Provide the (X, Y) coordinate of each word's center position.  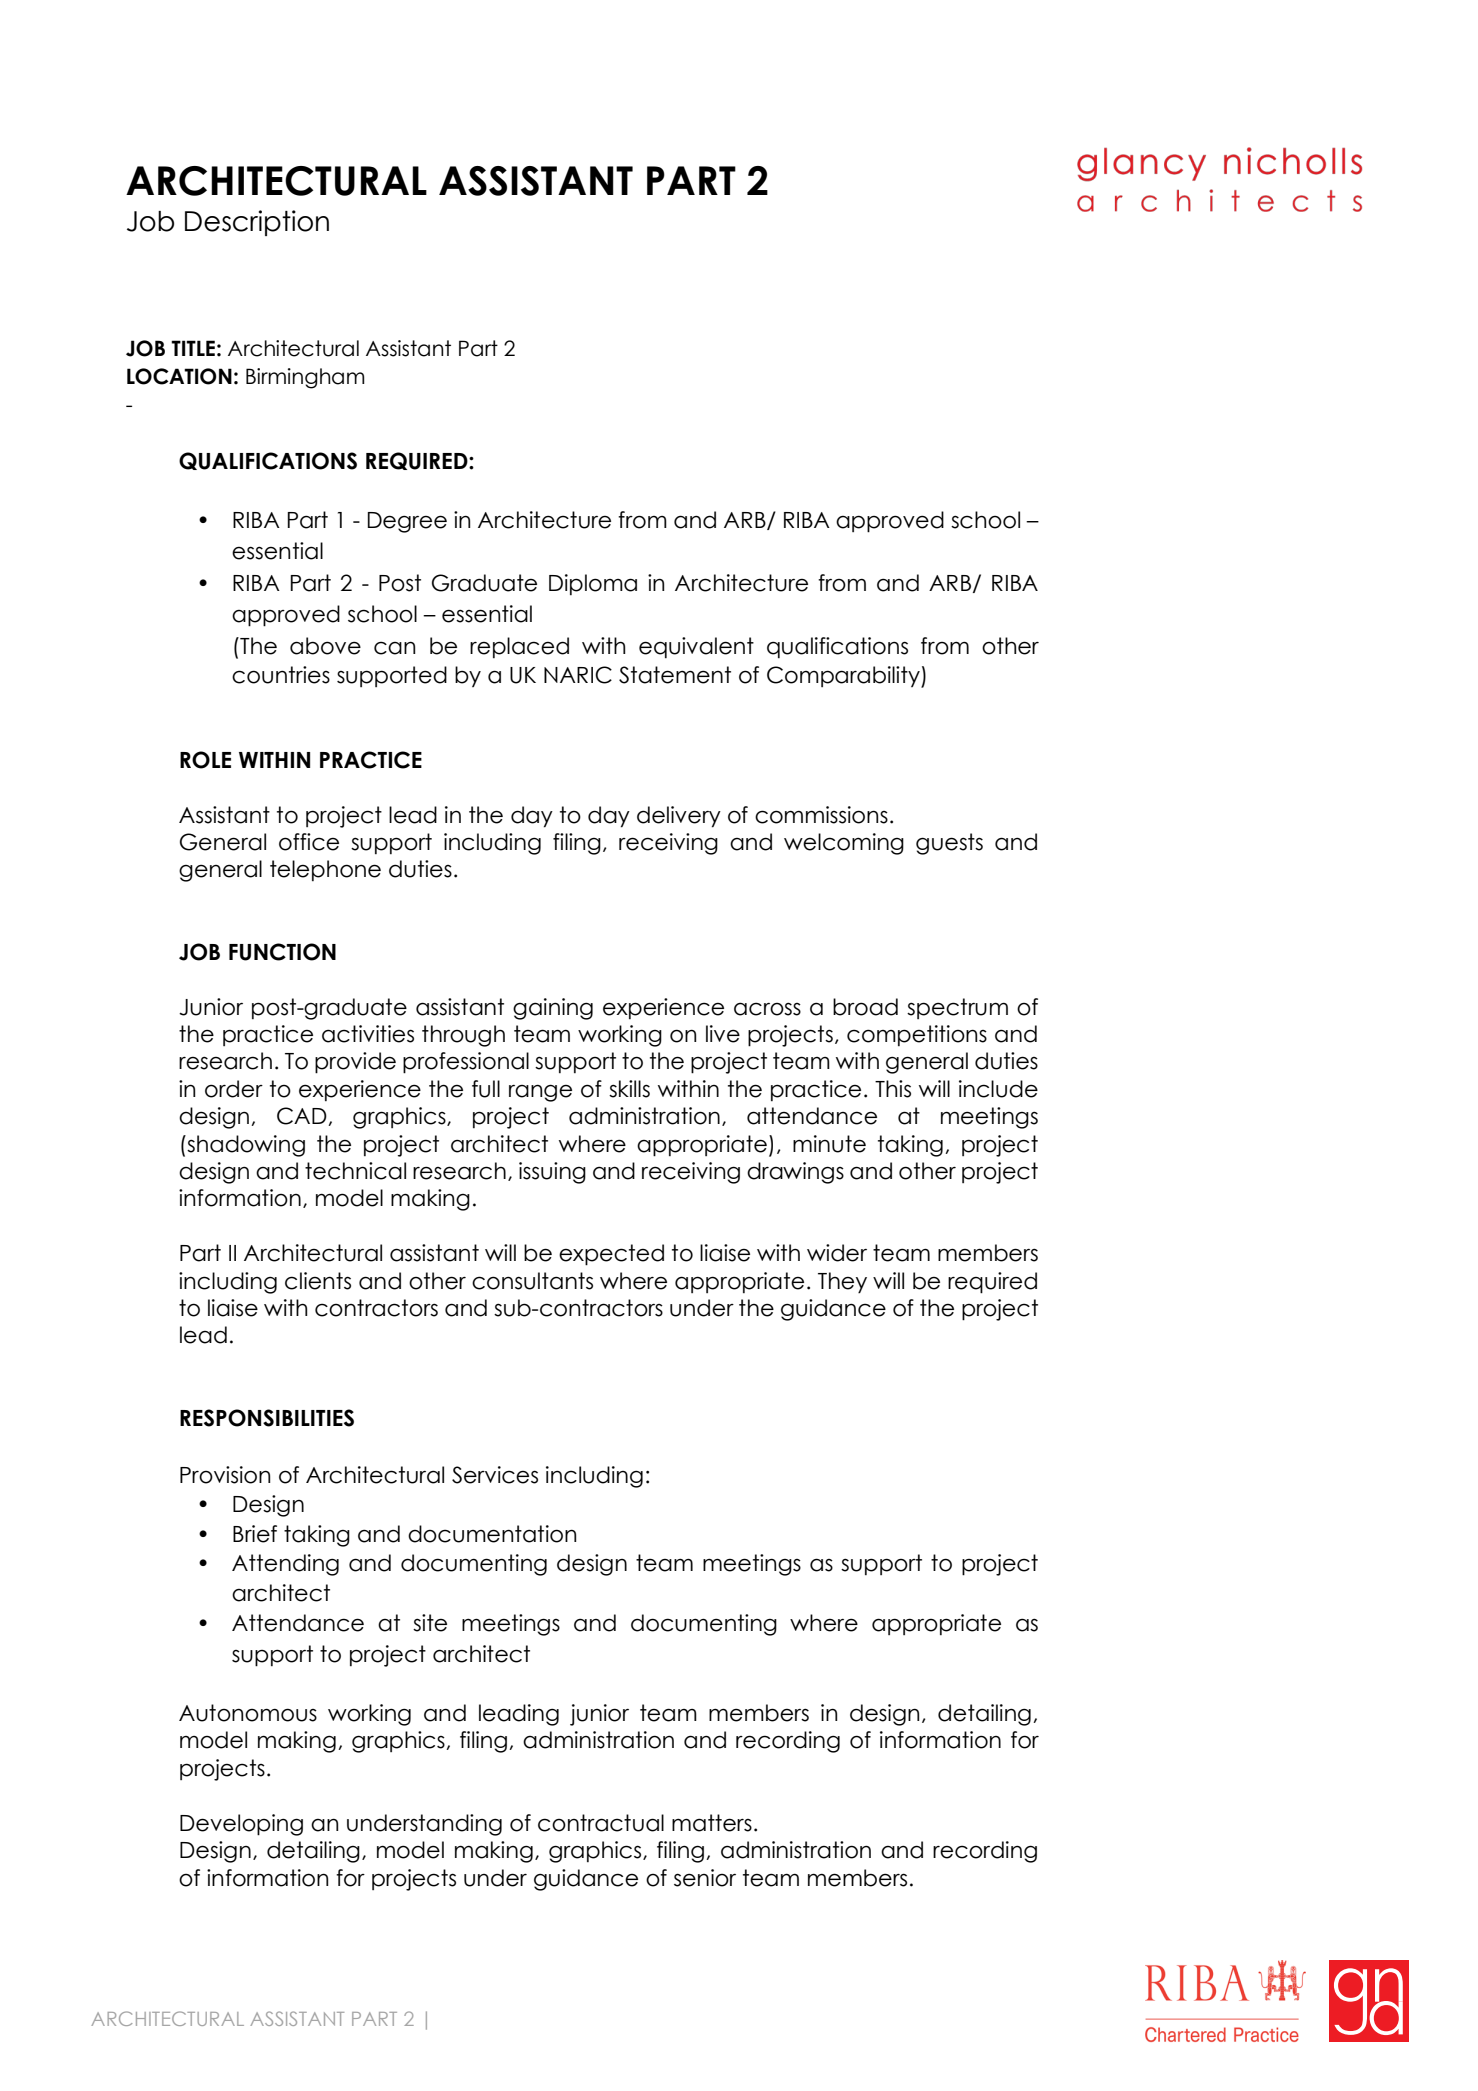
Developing (241, 1825)
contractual (601, 1823)
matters (712, 1823)
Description (257, 223)
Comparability (844, 677)
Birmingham (305, 378)
